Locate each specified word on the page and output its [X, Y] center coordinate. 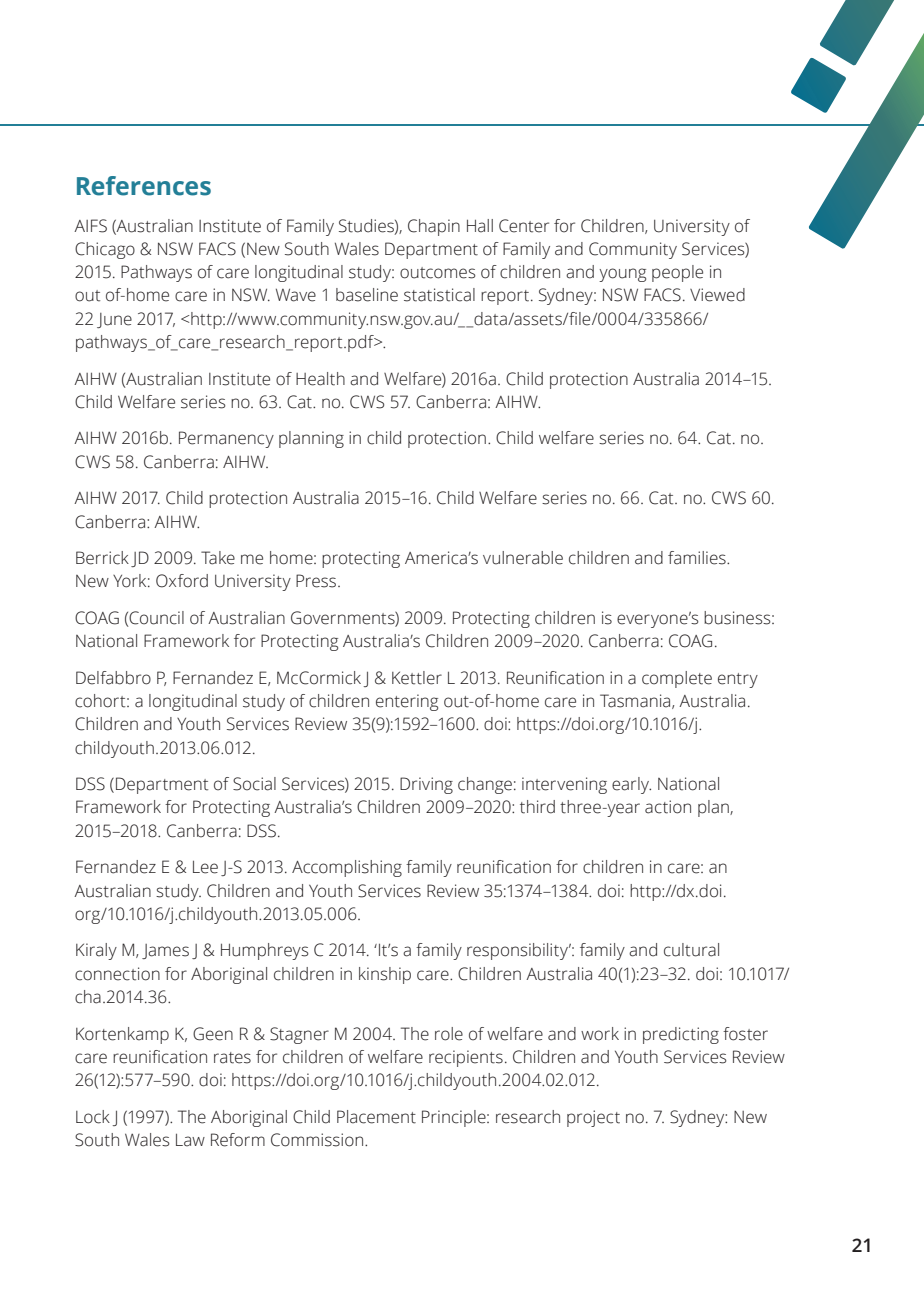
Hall [480, 226]
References [144, 186]
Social [254, 784]
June [114, 320]
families [698, 558]
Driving [426, 785]
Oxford [182, 581]
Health [320, 379]
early [631, 785]
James [165, 951]
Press [317, 581]
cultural [691, 950]
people [677, 273]
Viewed [717, 295]
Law [190, 1140]
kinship [385, 975]
